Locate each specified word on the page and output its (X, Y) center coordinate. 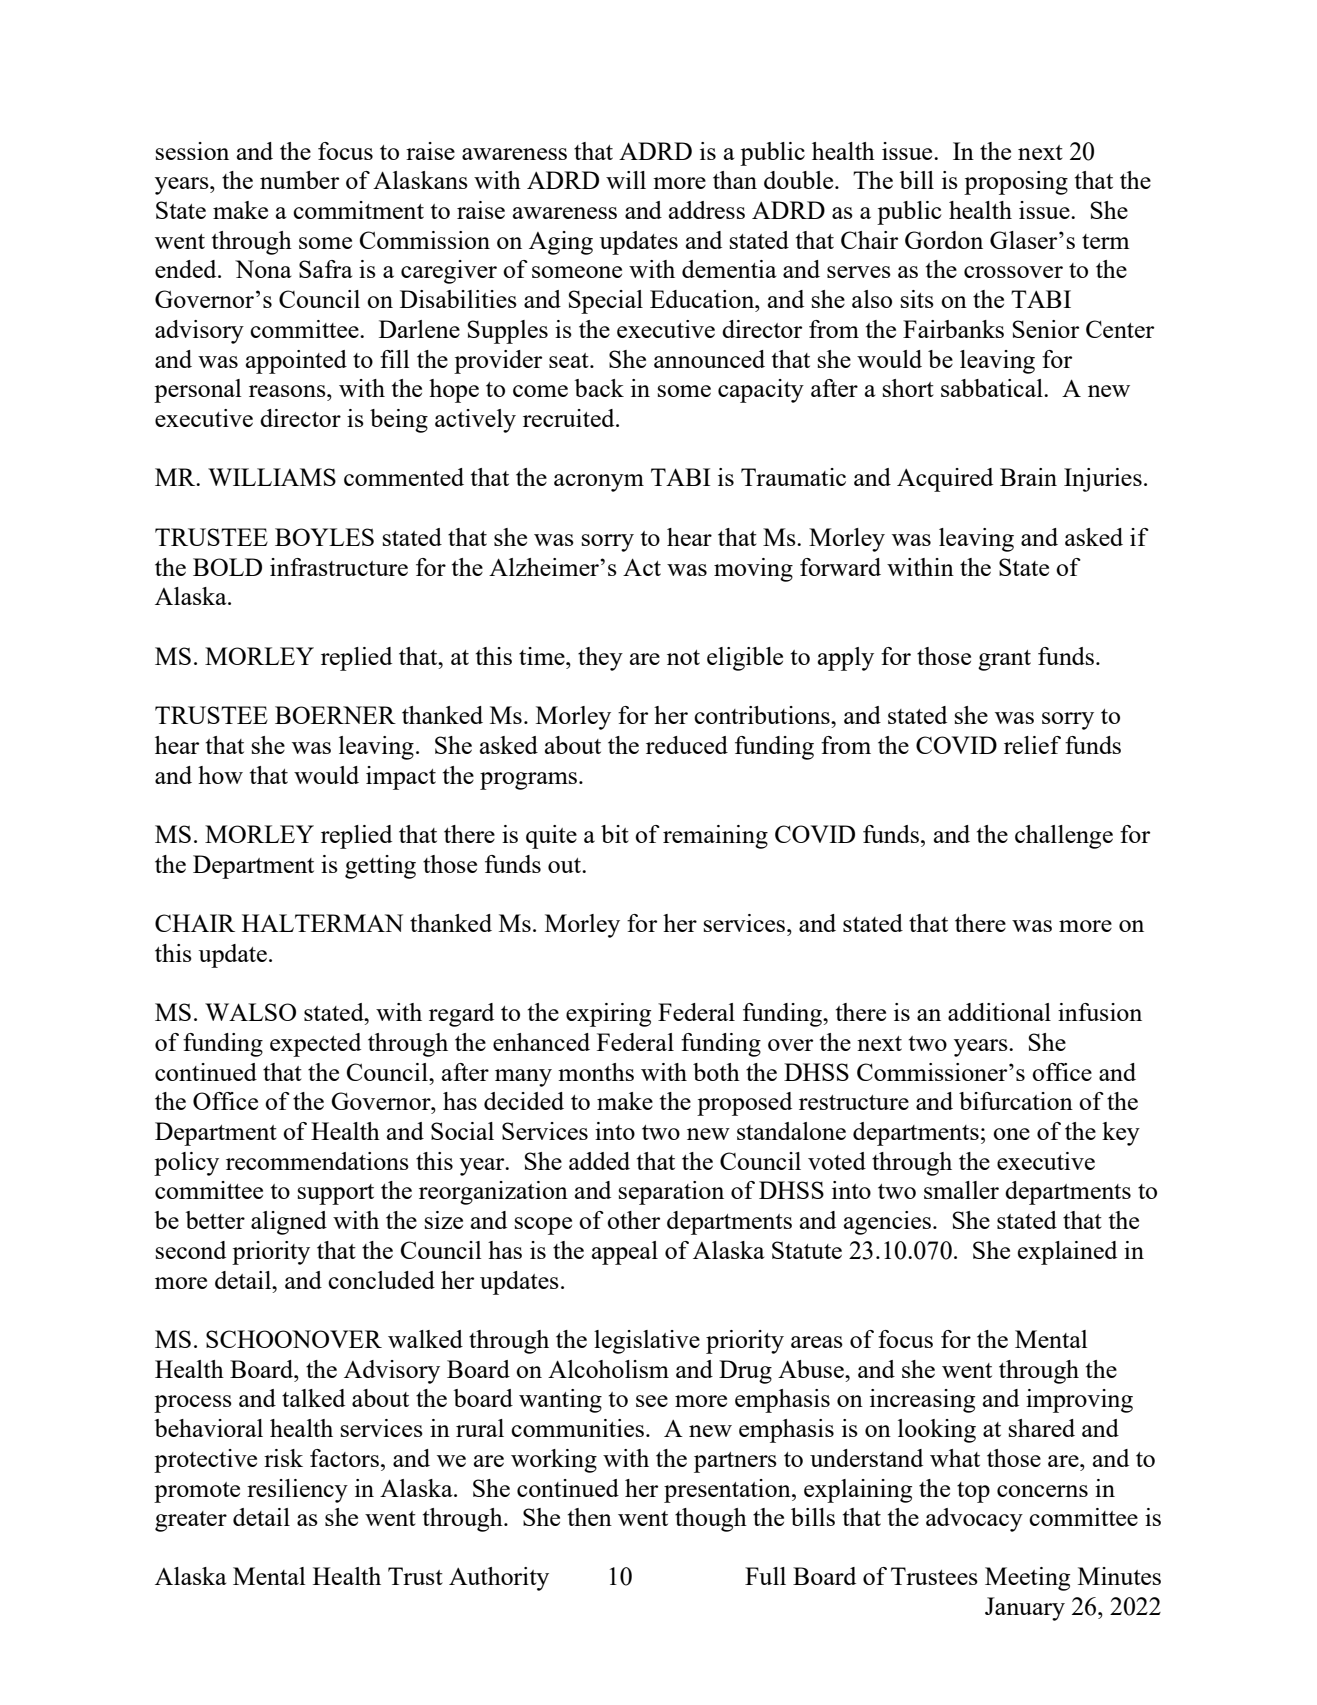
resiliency (297, 1491)
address (707, 210)
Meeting (1027, 1579)
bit (615, 834)
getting (380, 867)
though (711, 1520)
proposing (1016, 183)
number (299, 180)
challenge (1064, 837)
